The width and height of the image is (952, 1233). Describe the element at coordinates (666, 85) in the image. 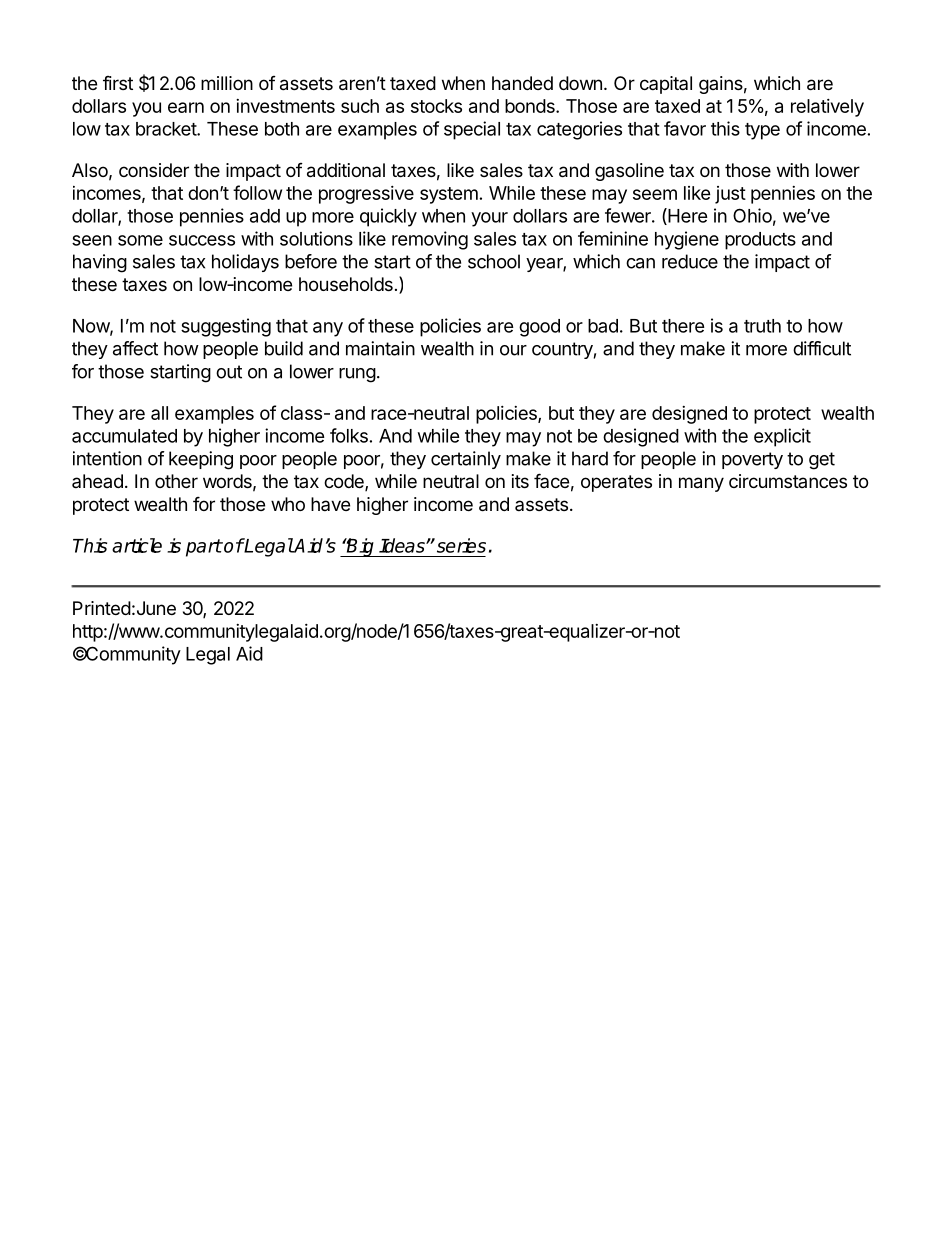

I see `capital` at that location.
